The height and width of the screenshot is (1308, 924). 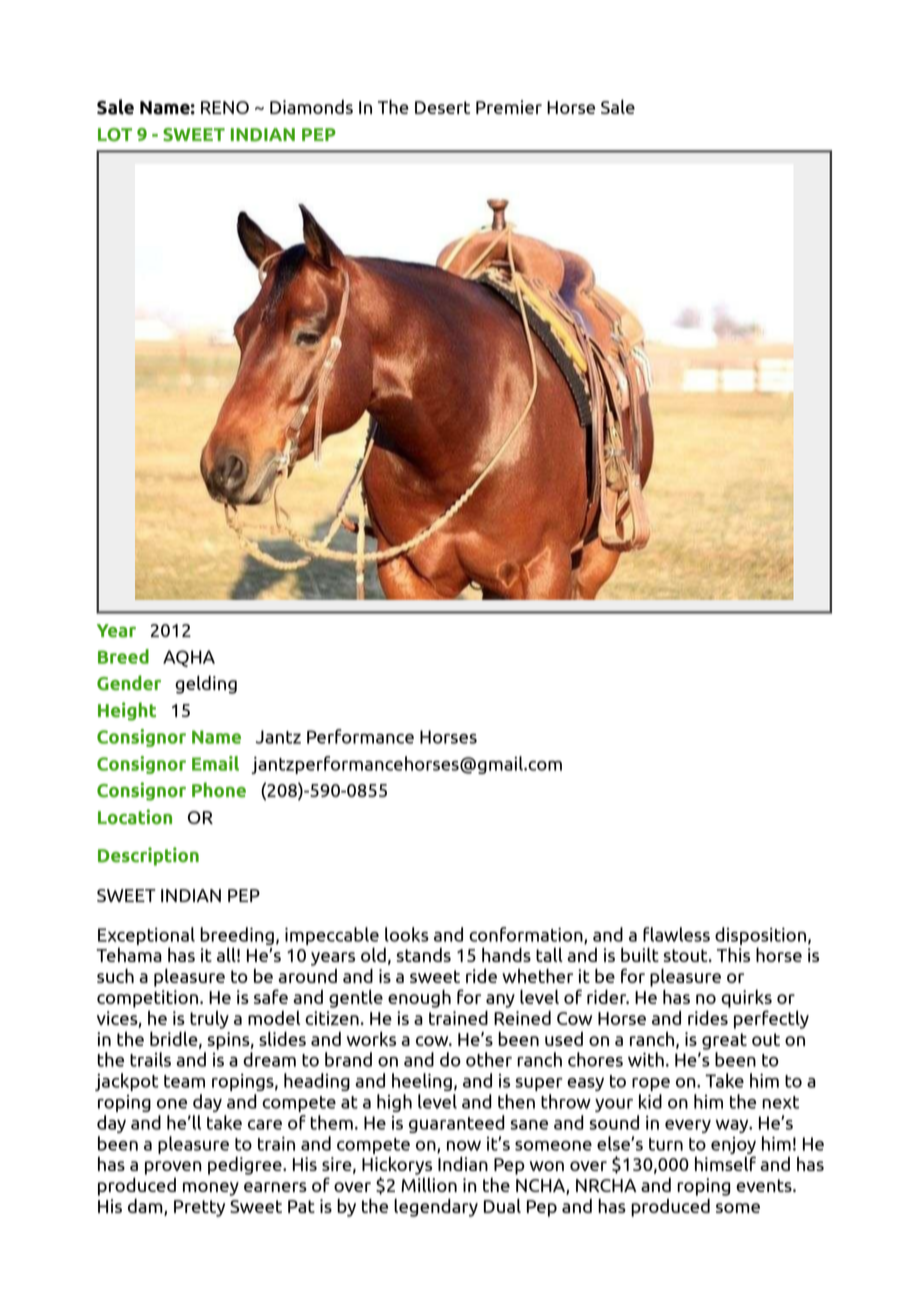 What do you see at coordinates (225, 107) in the screenshot?
I see `RENO` at bounding box center [225, 107].
